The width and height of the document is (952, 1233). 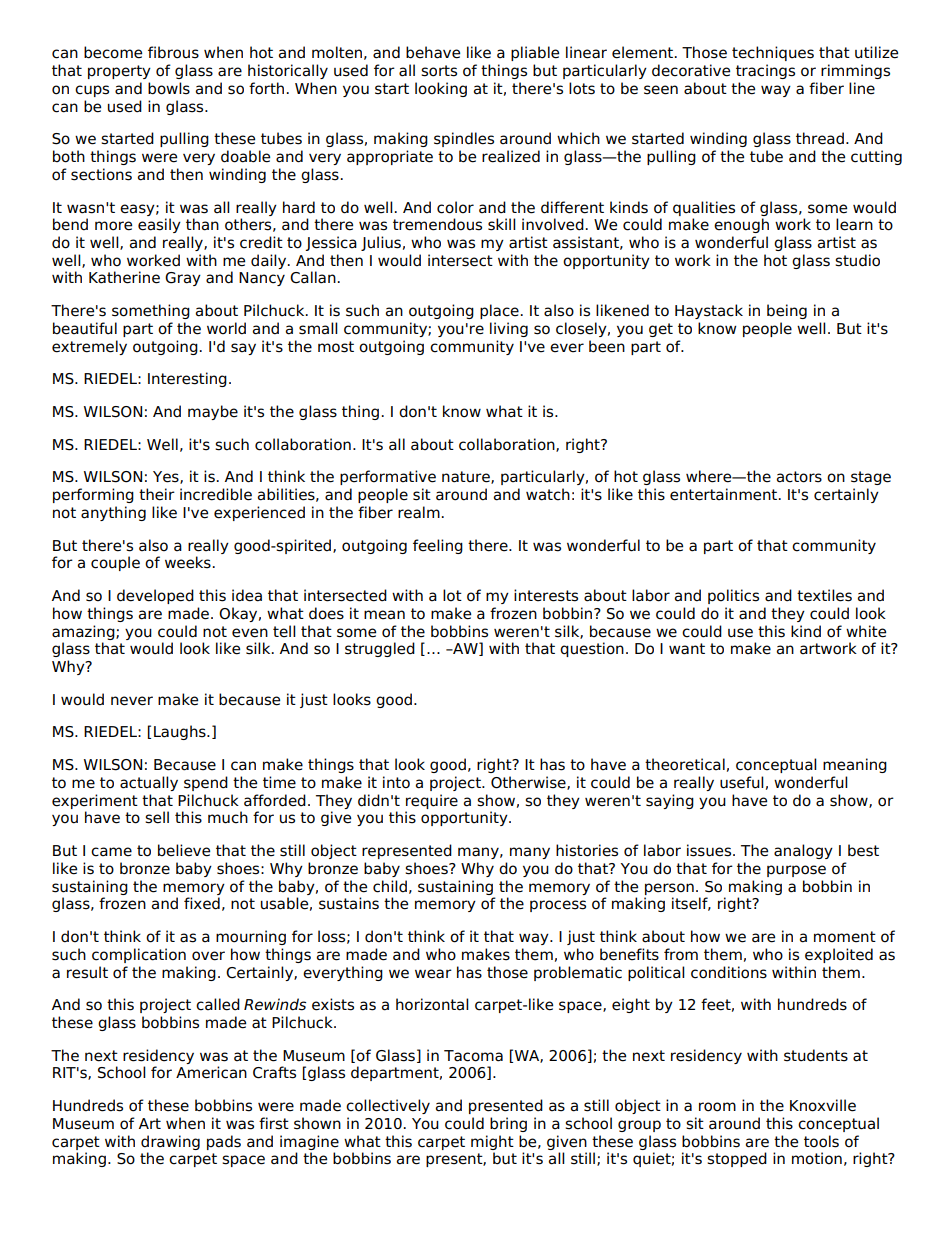 What do you see at coordinates (492, 1142) in the document?
I see `might` at bounding box center [492, 1142].
